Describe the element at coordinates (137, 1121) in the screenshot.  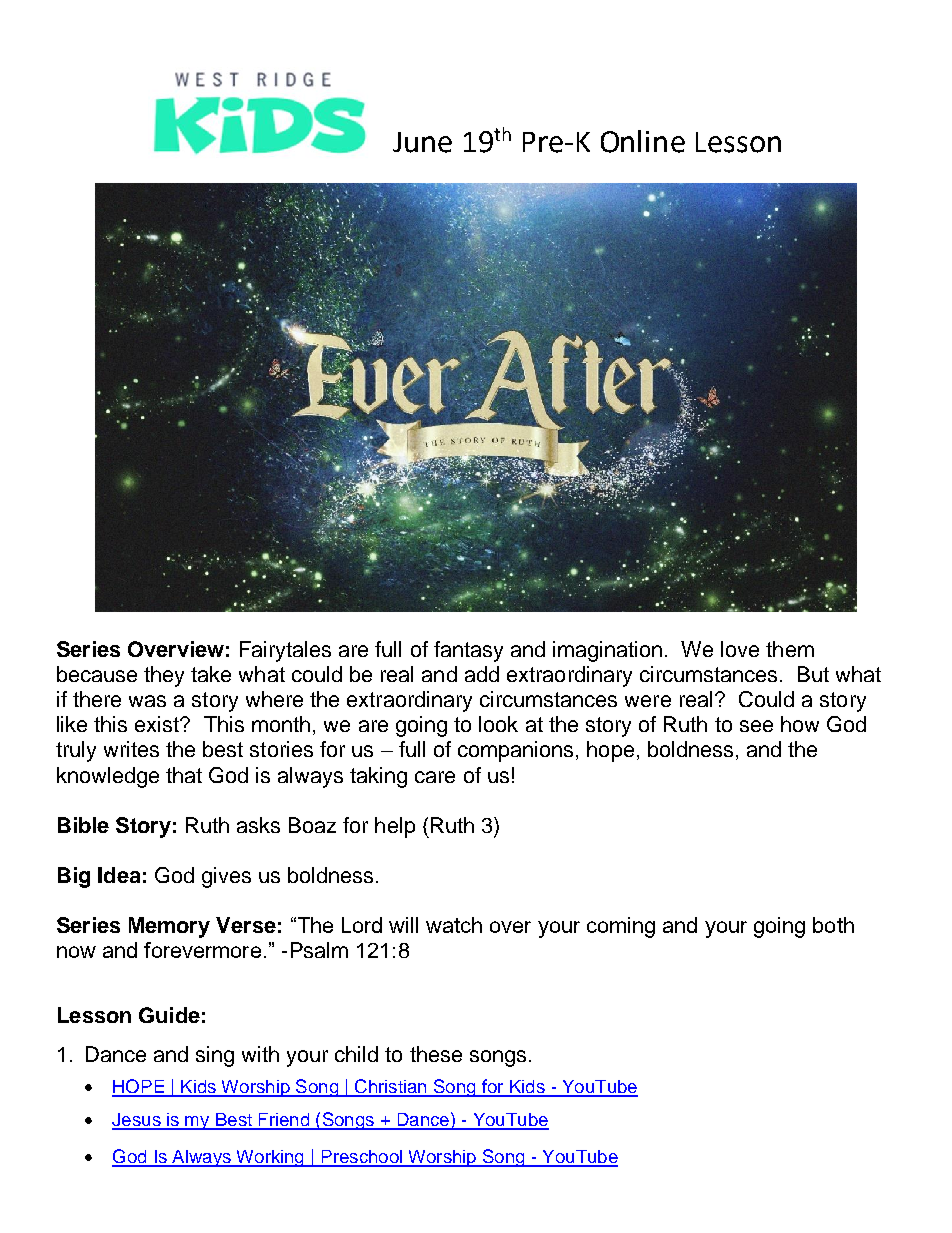
I see `Jesus` at that location.
